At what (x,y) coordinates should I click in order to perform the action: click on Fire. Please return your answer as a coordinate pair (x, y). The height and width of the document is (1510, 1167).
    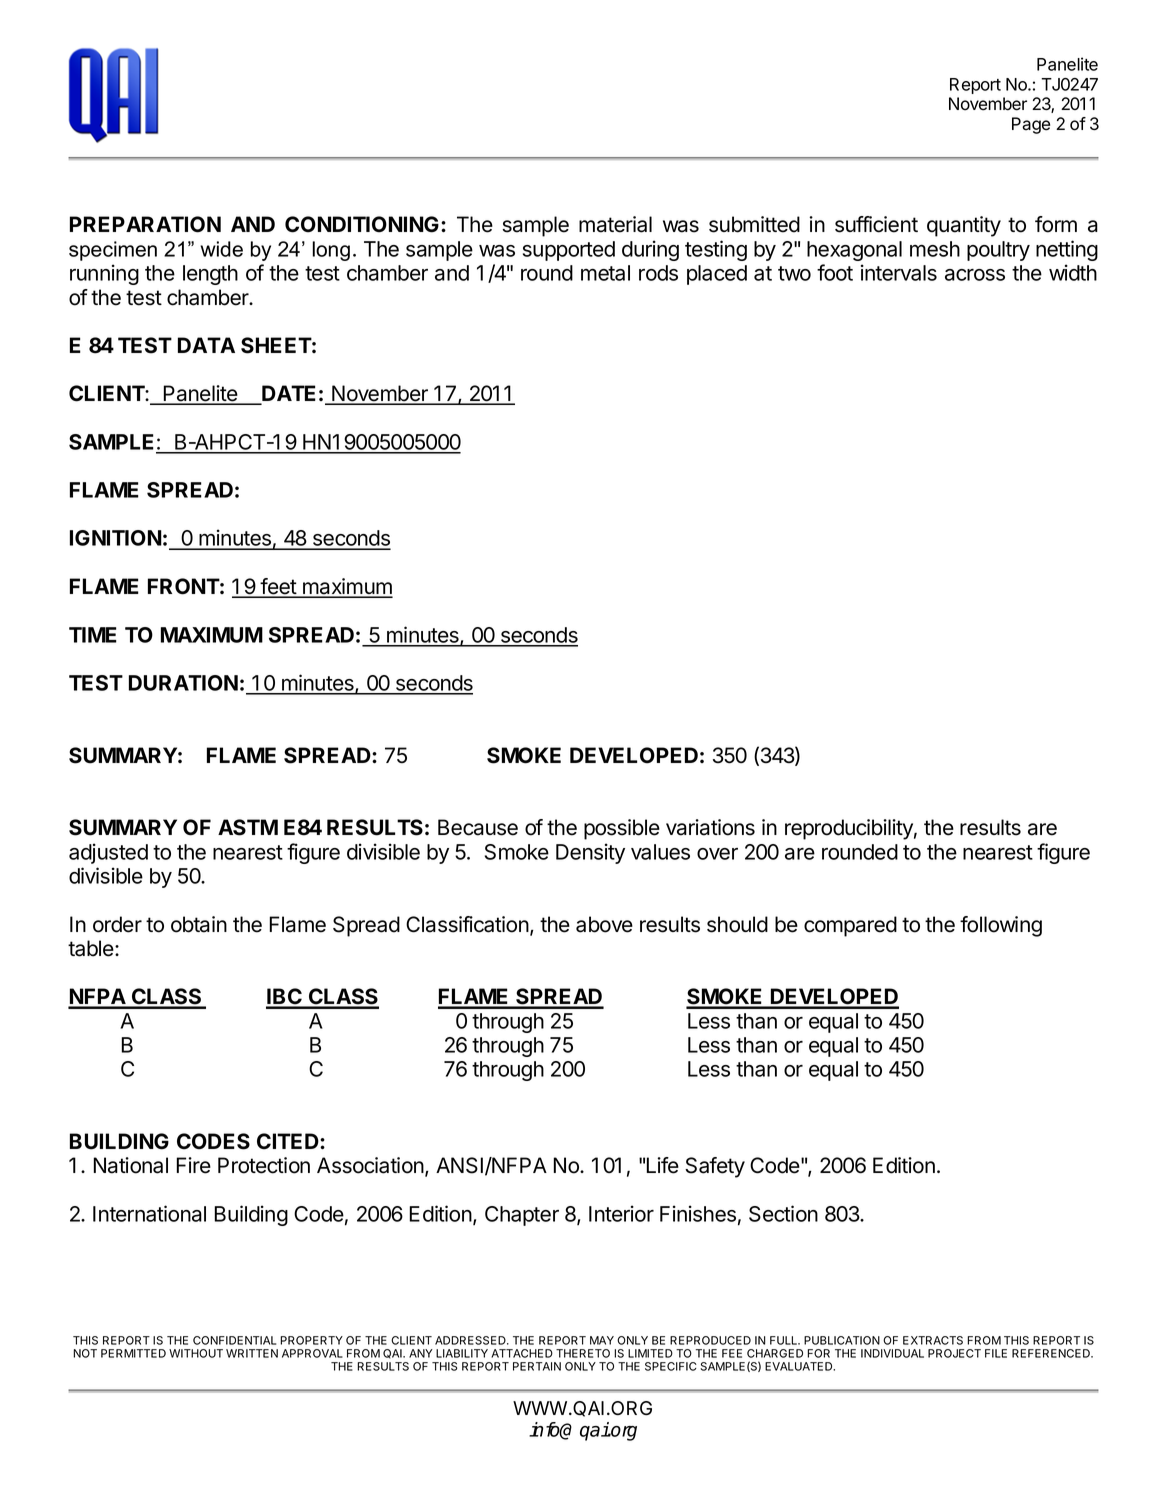
    Looking at the image, I should click on (193, 1165).
